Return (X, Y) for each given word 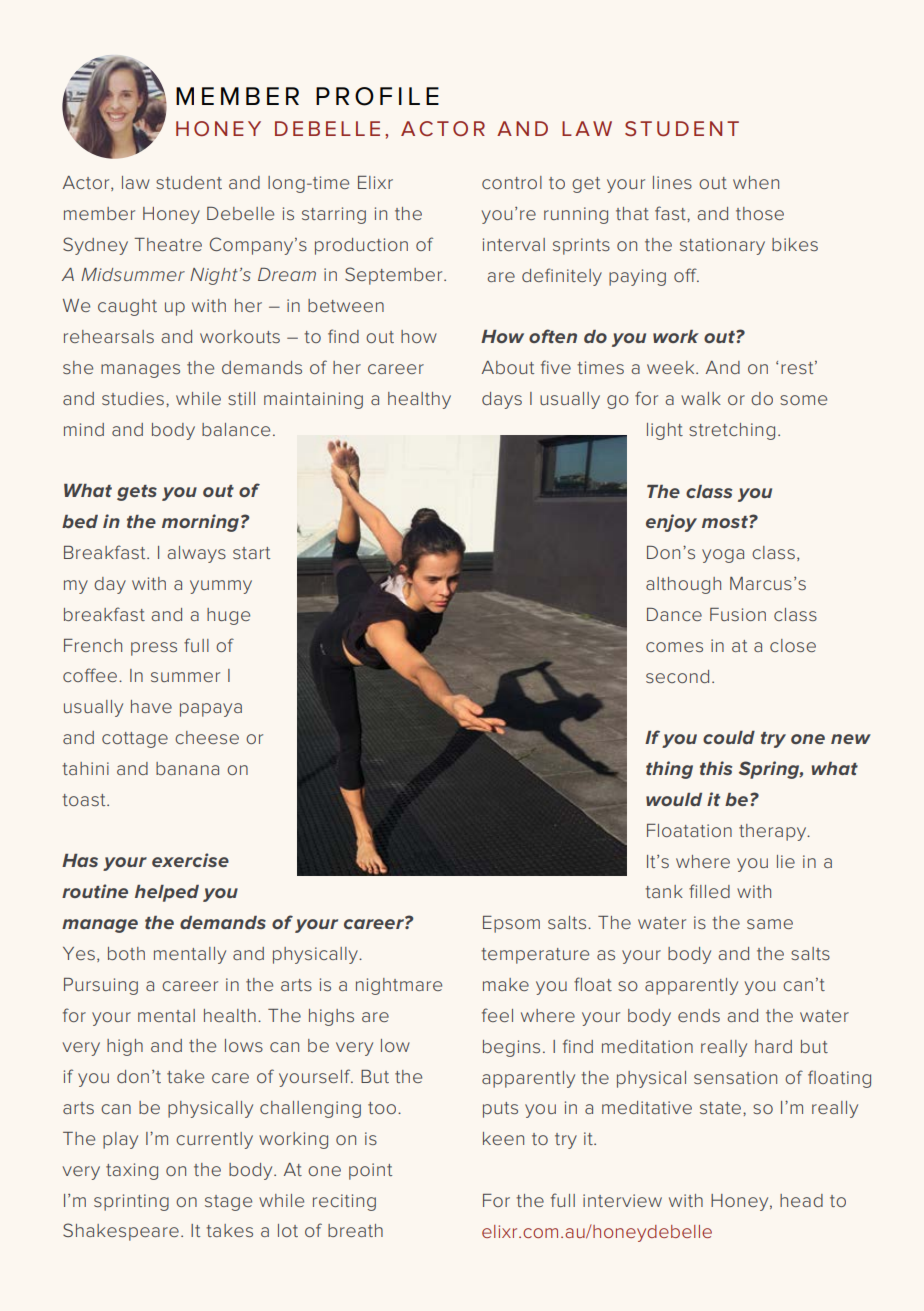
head (801, 1200)
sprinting (131, 1202)
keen (503, 1138)
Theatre (168, 244)
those (760, 213)
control (512, 182)
